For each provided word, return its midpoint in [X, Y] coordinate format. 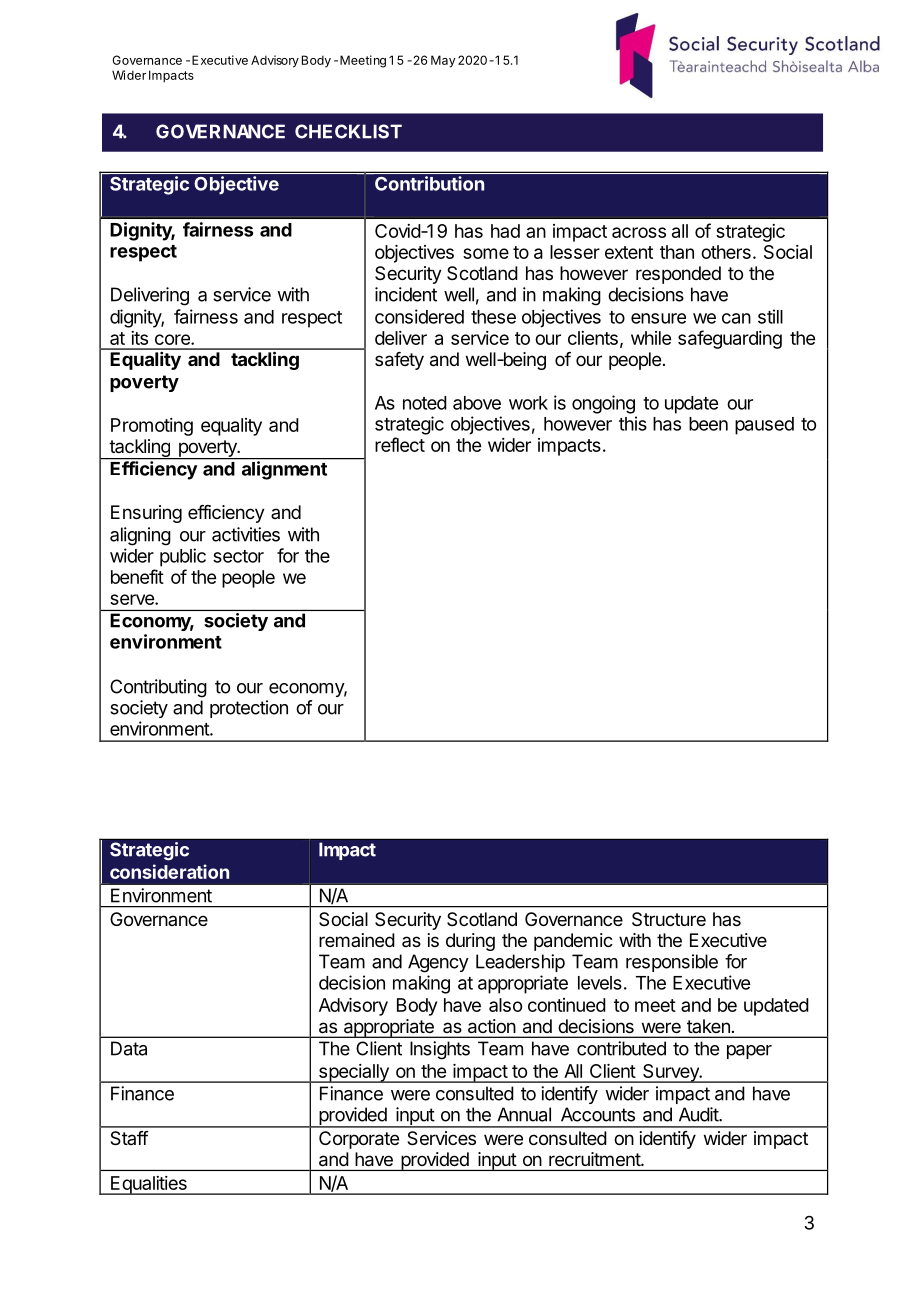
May [443, 61]
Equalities [149, 1185]
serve [133, 599]
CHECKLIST [348, 131]
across [639, 232]
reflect [400, 444]
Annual [524, 1114]
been [708, 424]
